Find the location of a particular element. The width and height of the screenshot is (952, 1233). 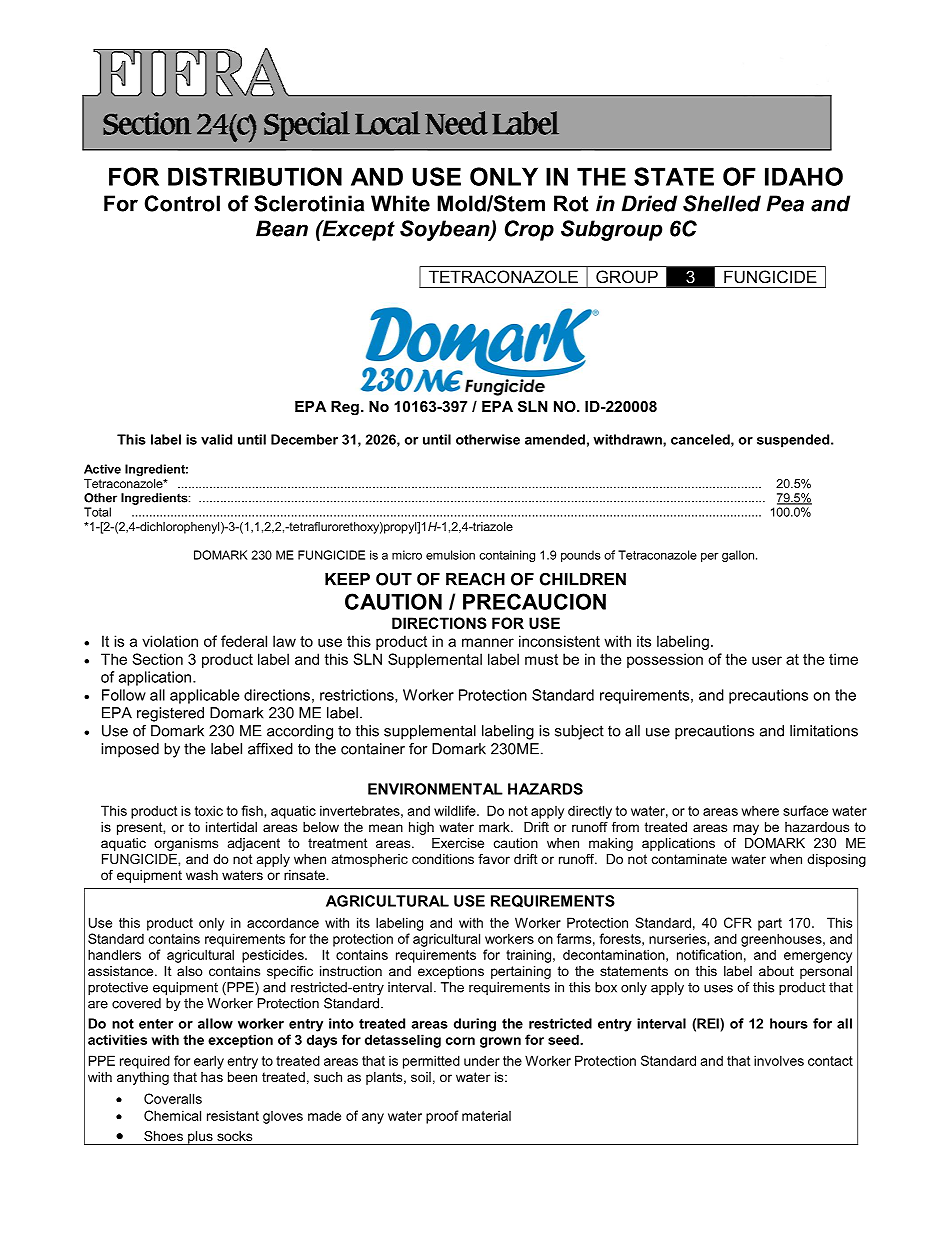

manner is located at coordinates (488, 642).
